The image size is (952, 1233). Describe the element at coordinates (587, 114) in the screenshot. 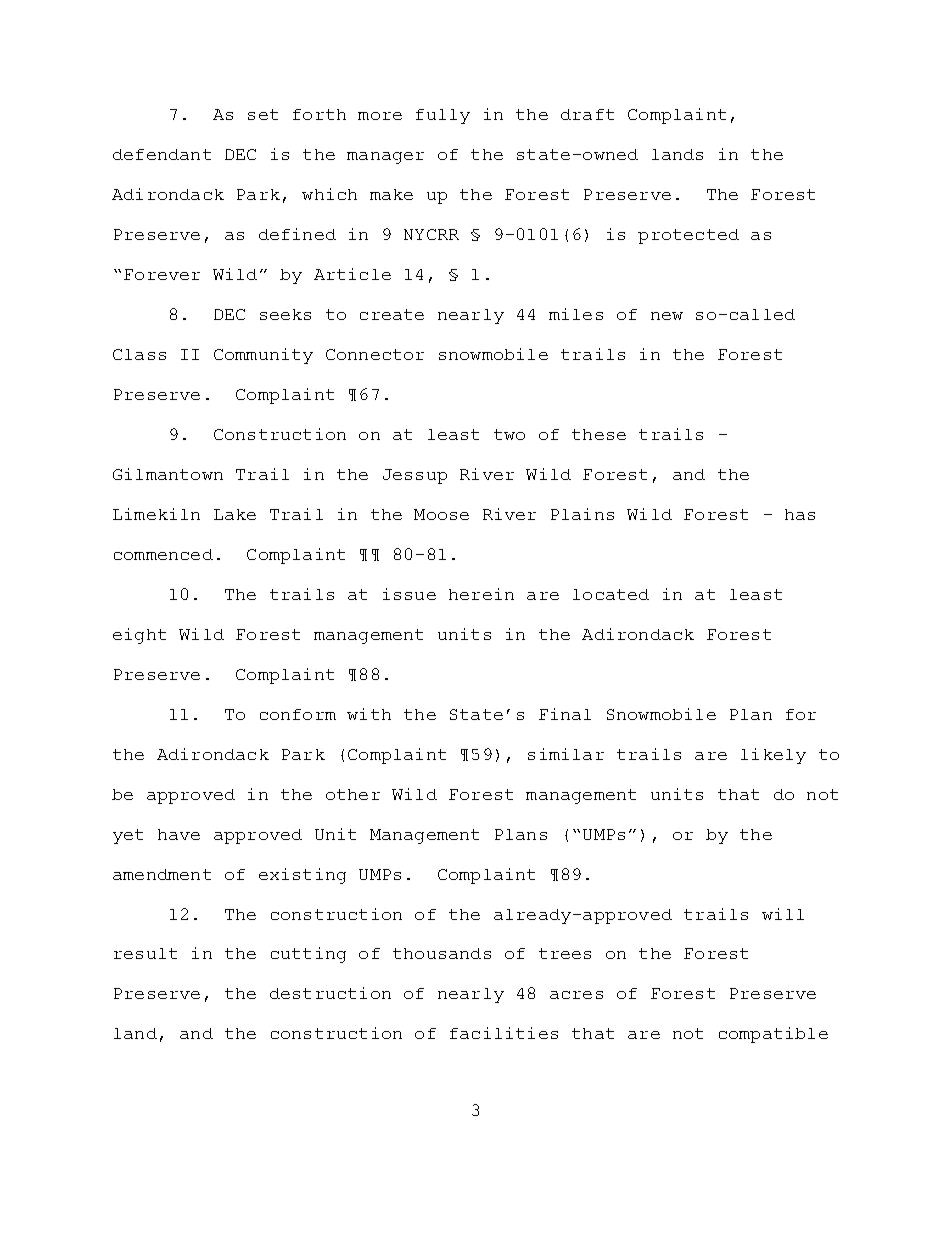

I see `draft` at that location.
